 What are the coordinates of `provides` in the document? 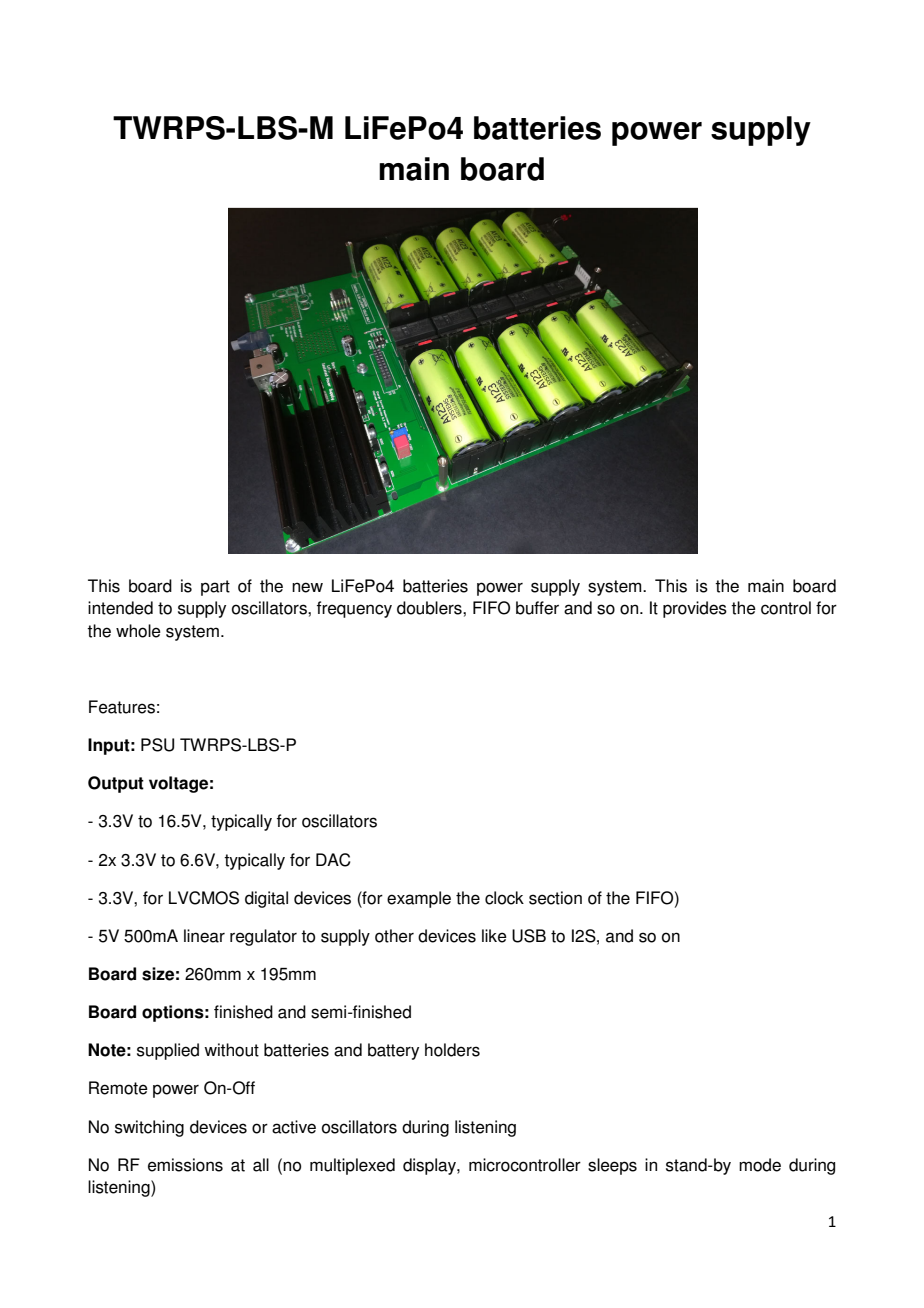 It's located at (695, 609).
